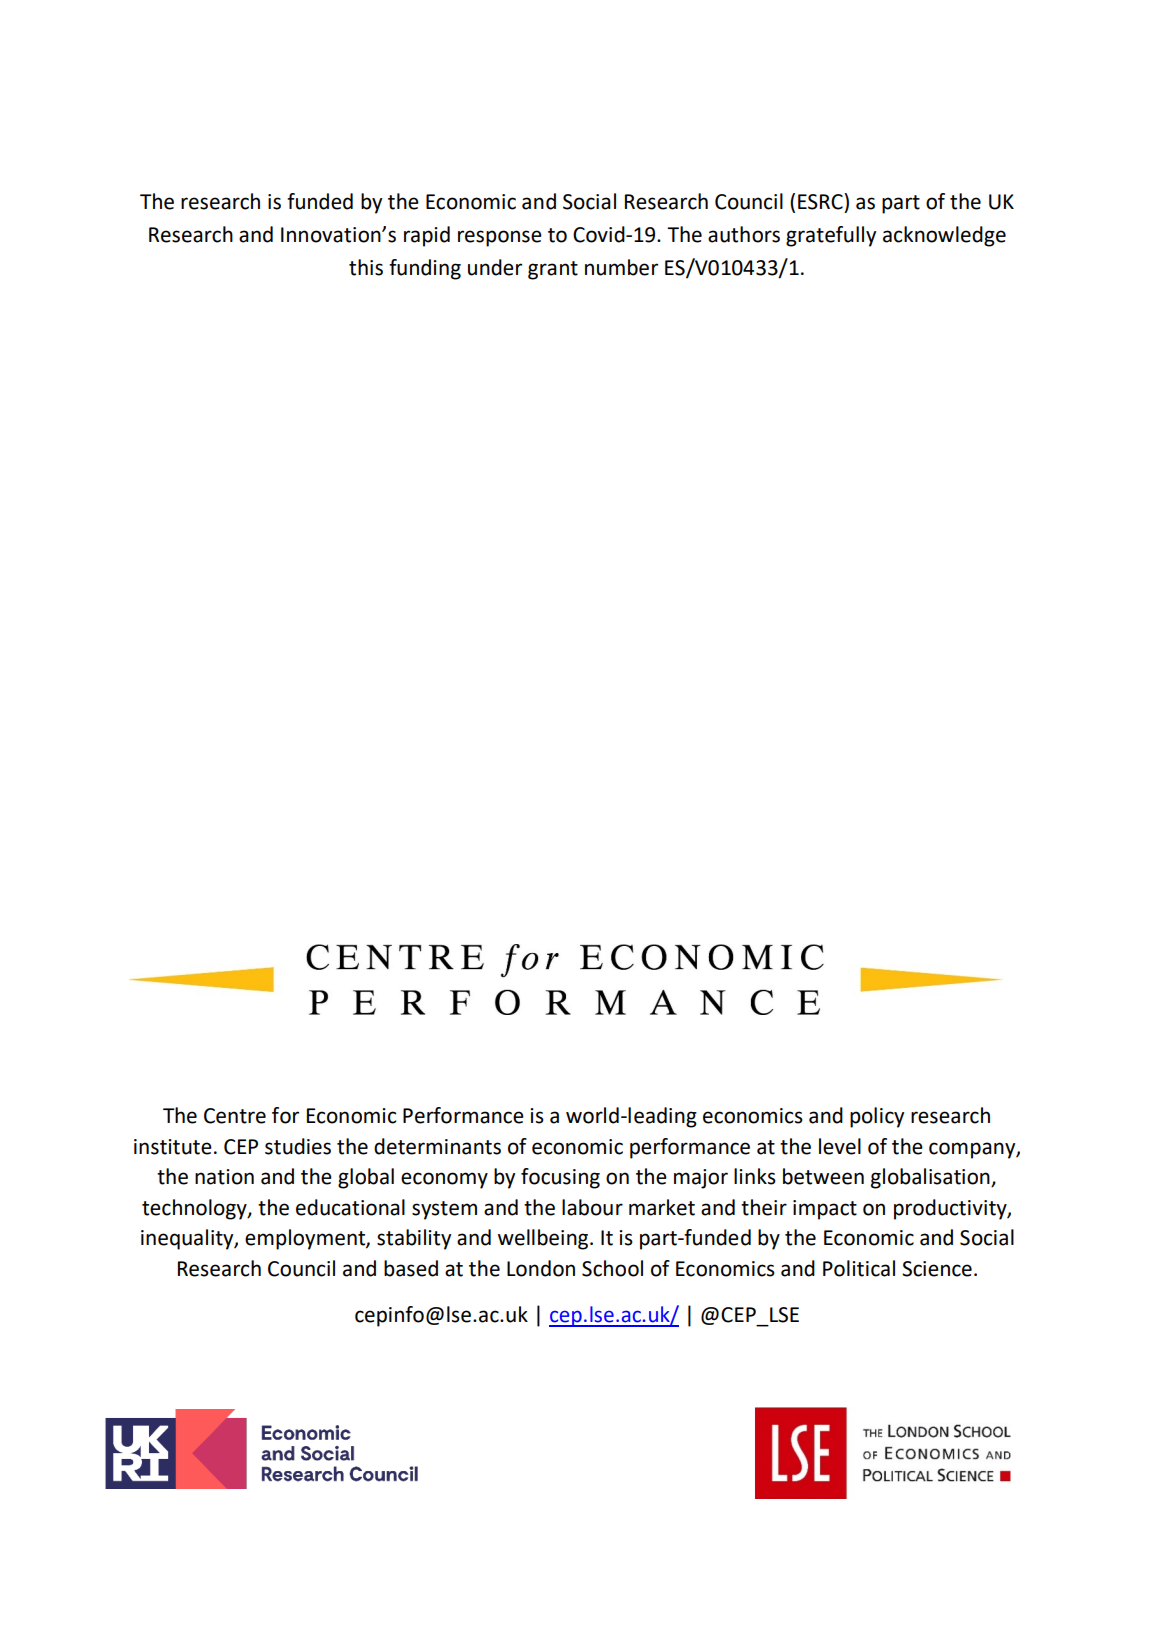  Describe the element at coordinates (553, 270) in the document. I see `grant` at that location.
